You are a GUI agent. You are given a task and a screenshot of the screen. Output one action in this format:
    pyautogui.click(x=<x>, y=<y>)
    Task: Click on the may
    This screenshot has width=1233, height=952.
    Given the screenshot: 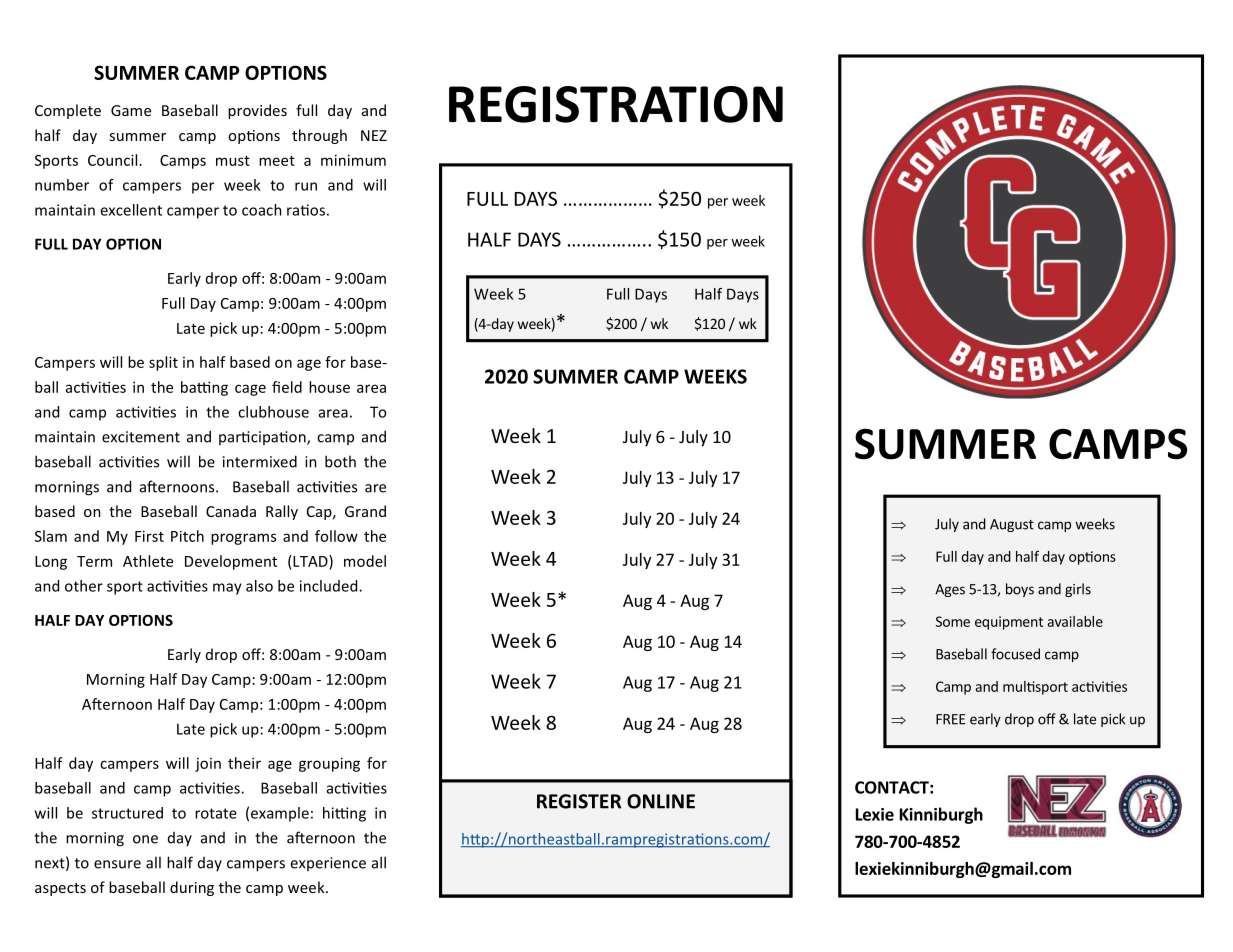 What is the action you would take?
    pyautogui.click(x=227, y=589)
